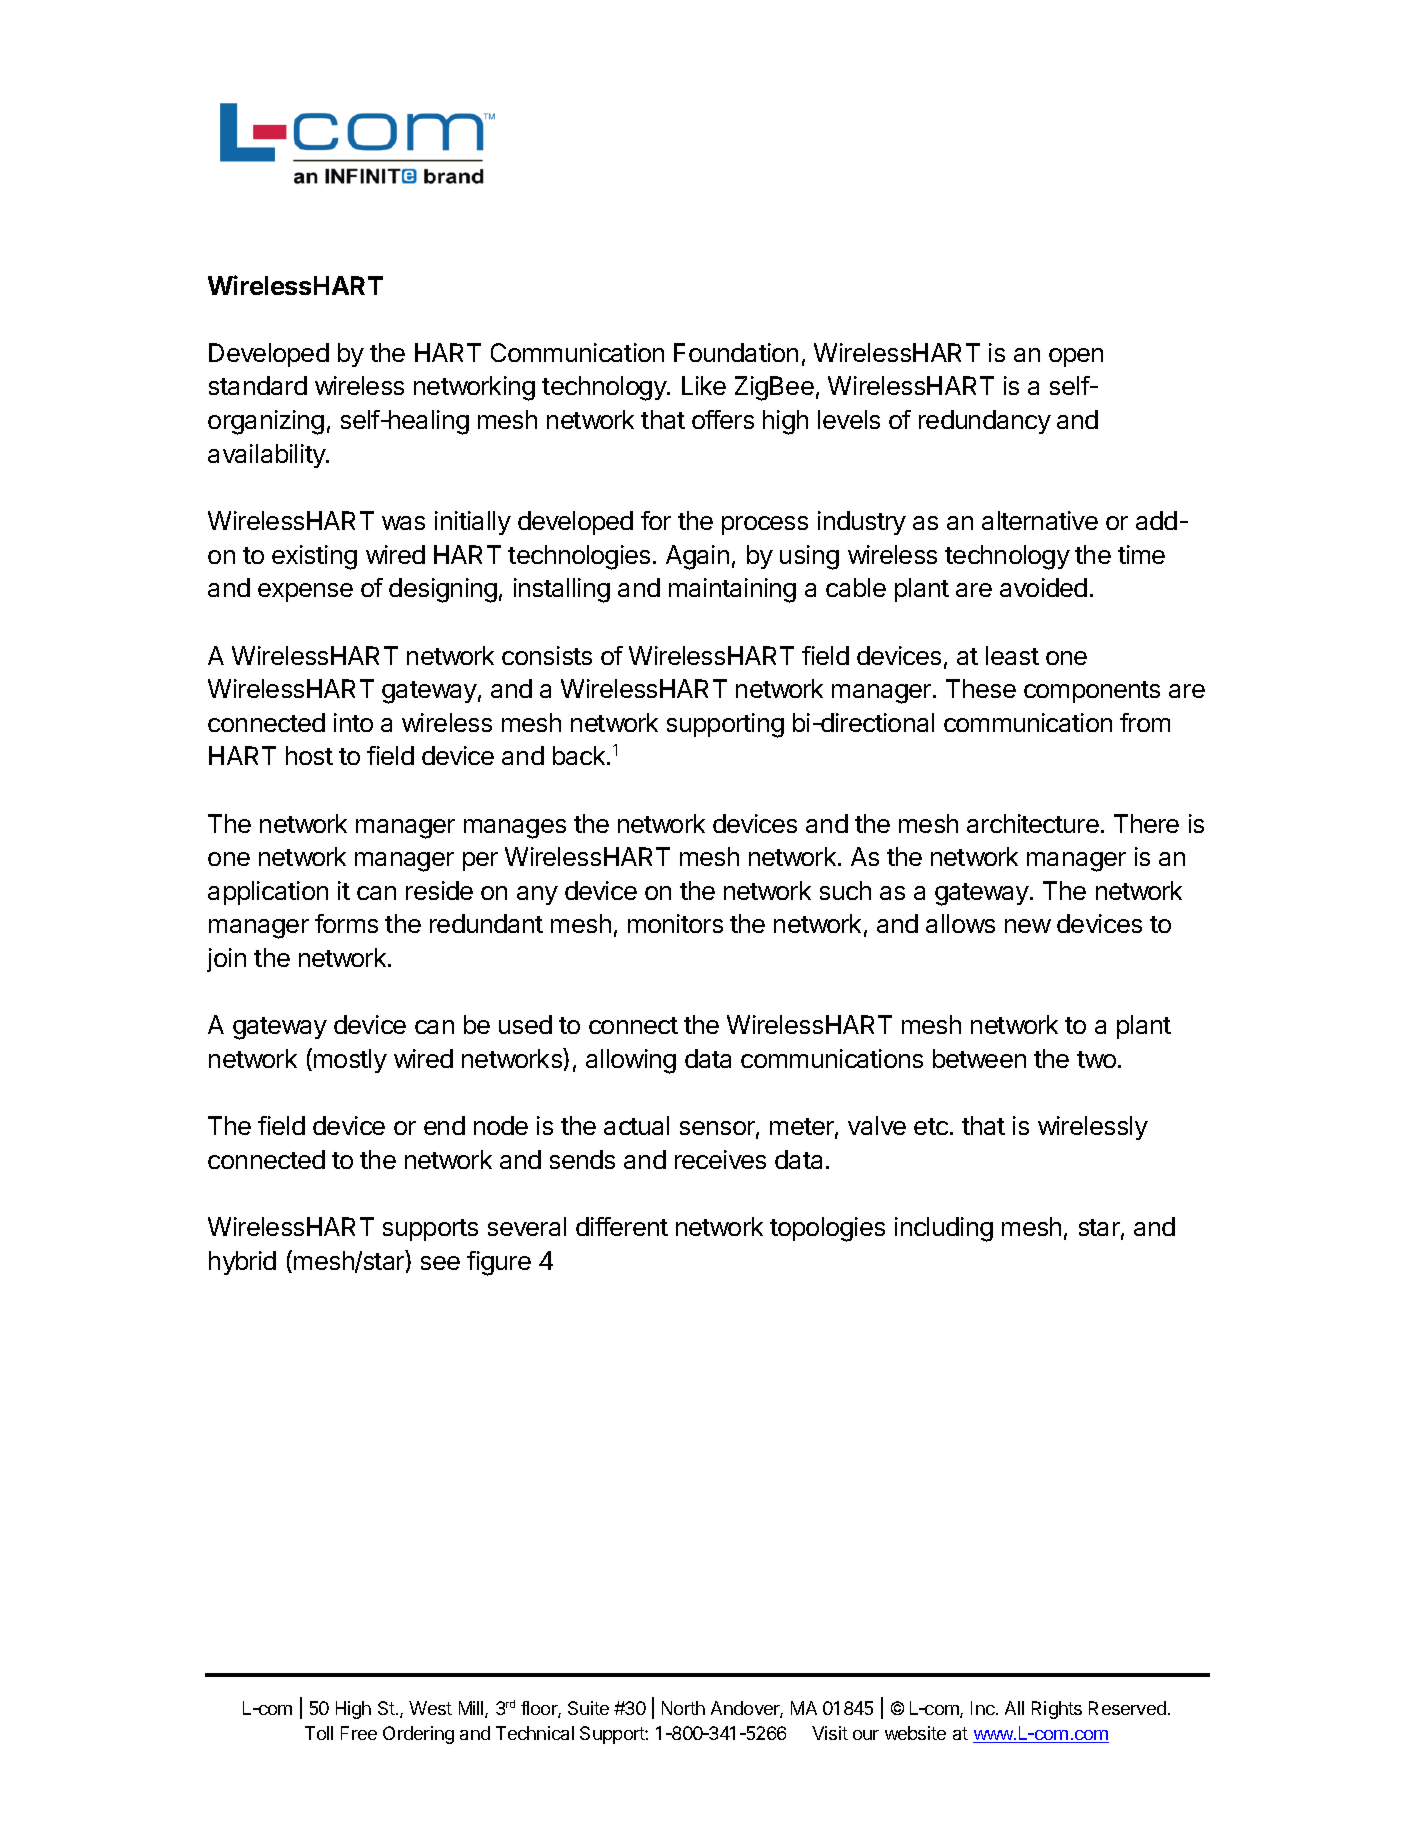 This page has width=1414, height=1830. What do you see at coordinates (704, 385) in the page?
I see `Like` at bounding box center [704, 385].
